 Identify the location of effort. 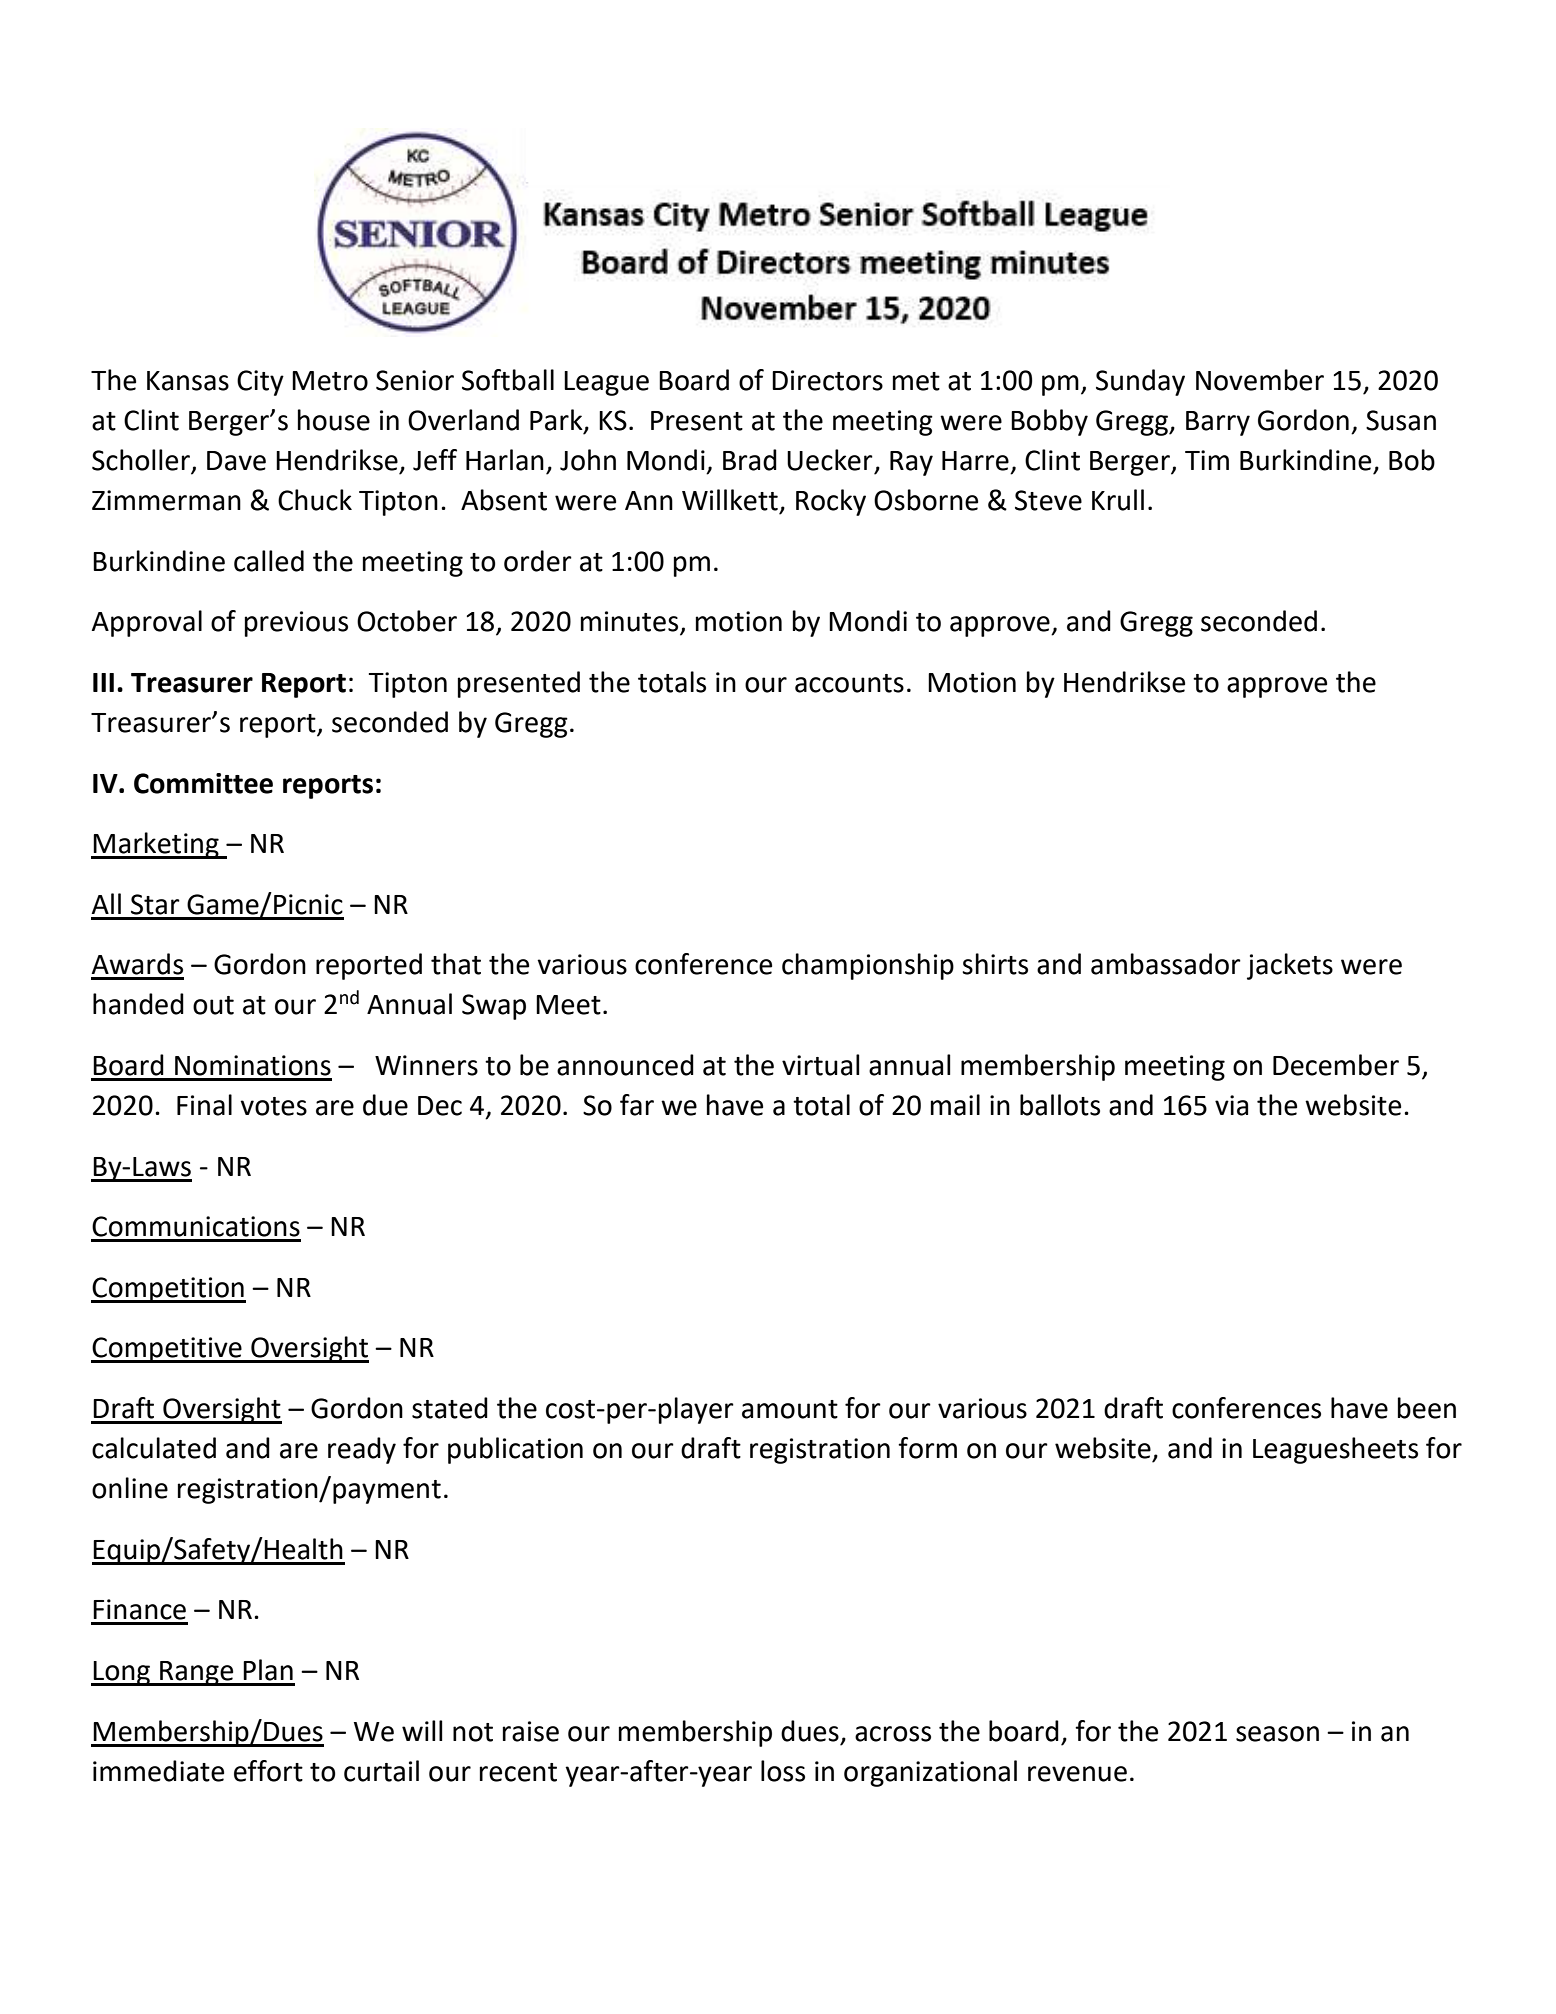
(268, 1771).
